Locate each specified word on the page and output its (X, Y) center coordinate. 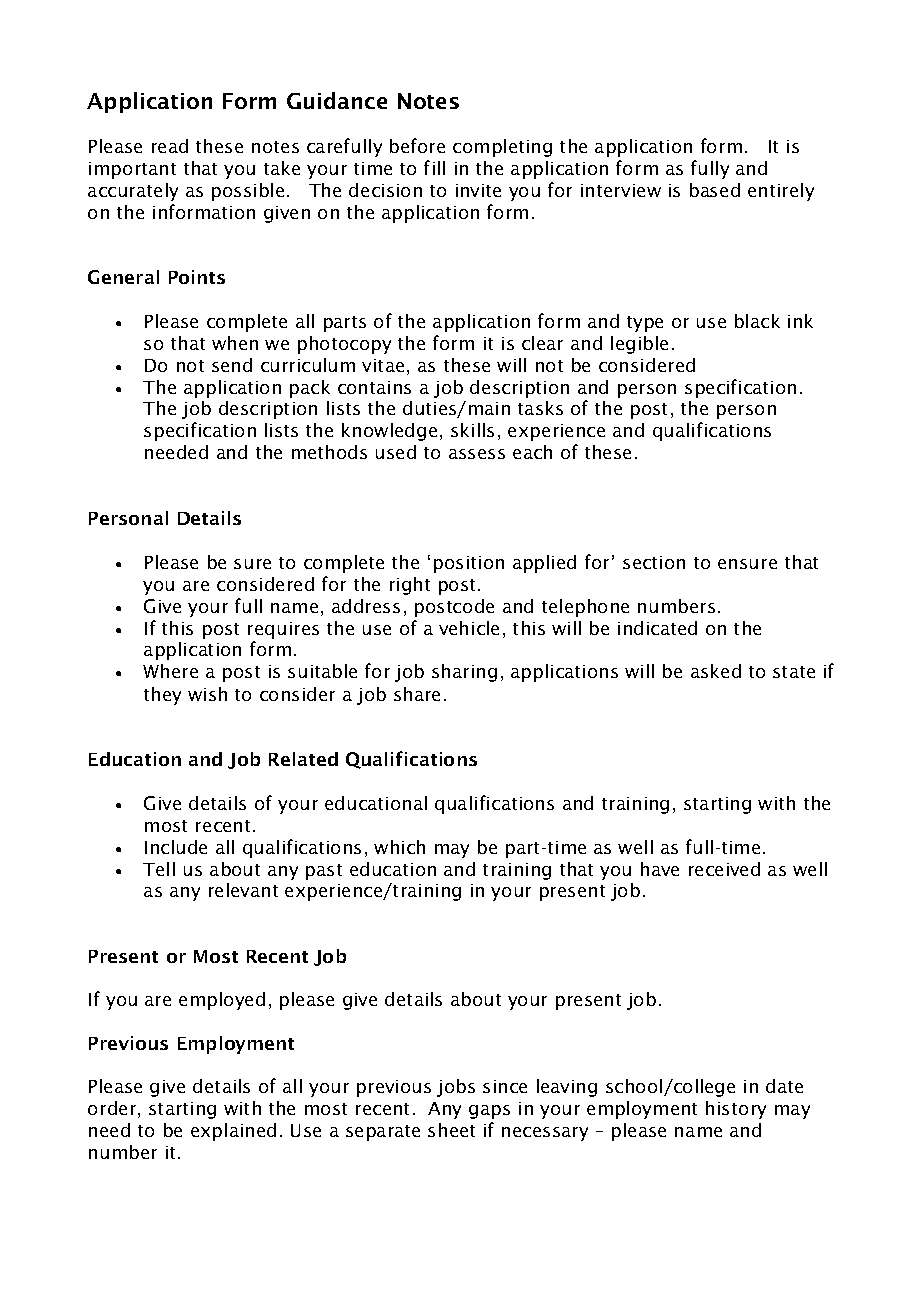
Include (176, 847)
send (232, 365)
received (724, 869)
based (715, 190)
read (170, 146)
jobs (456, 1088)
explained (233, 1132)
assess (477, 454)
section (654, 562)
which (399, 847)
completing (502, 148)
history (736, 1110)
